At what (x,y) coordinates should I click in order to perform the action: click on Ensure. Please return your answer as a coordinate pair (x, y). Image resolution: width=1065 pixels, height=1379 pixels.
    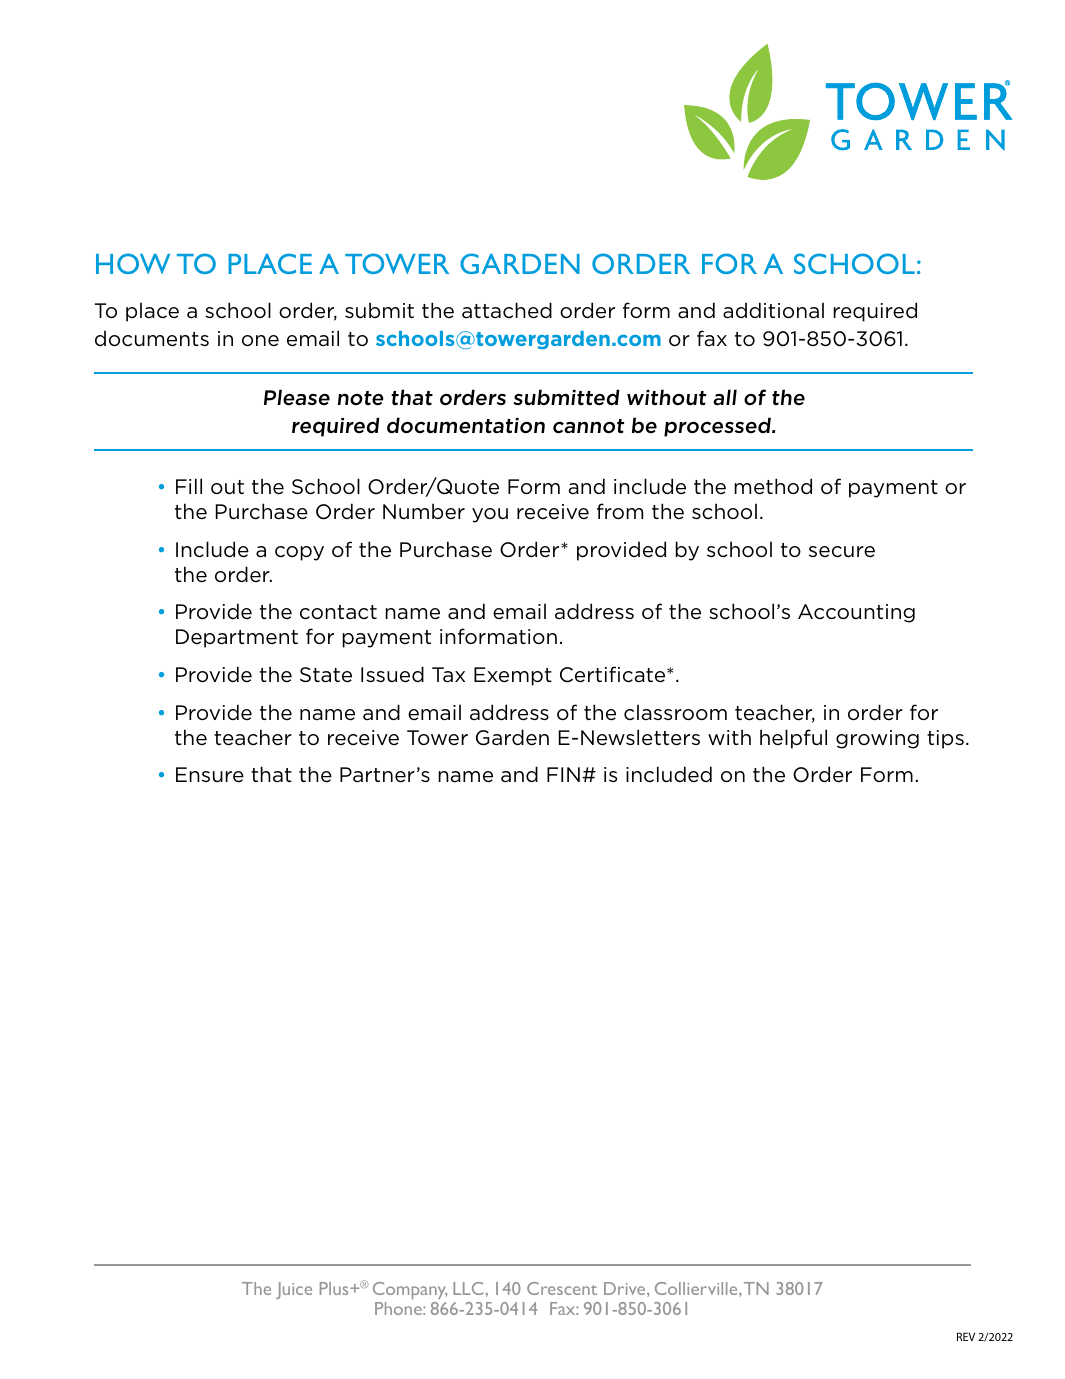
    Looking at the image, I should click on (210, 775).
